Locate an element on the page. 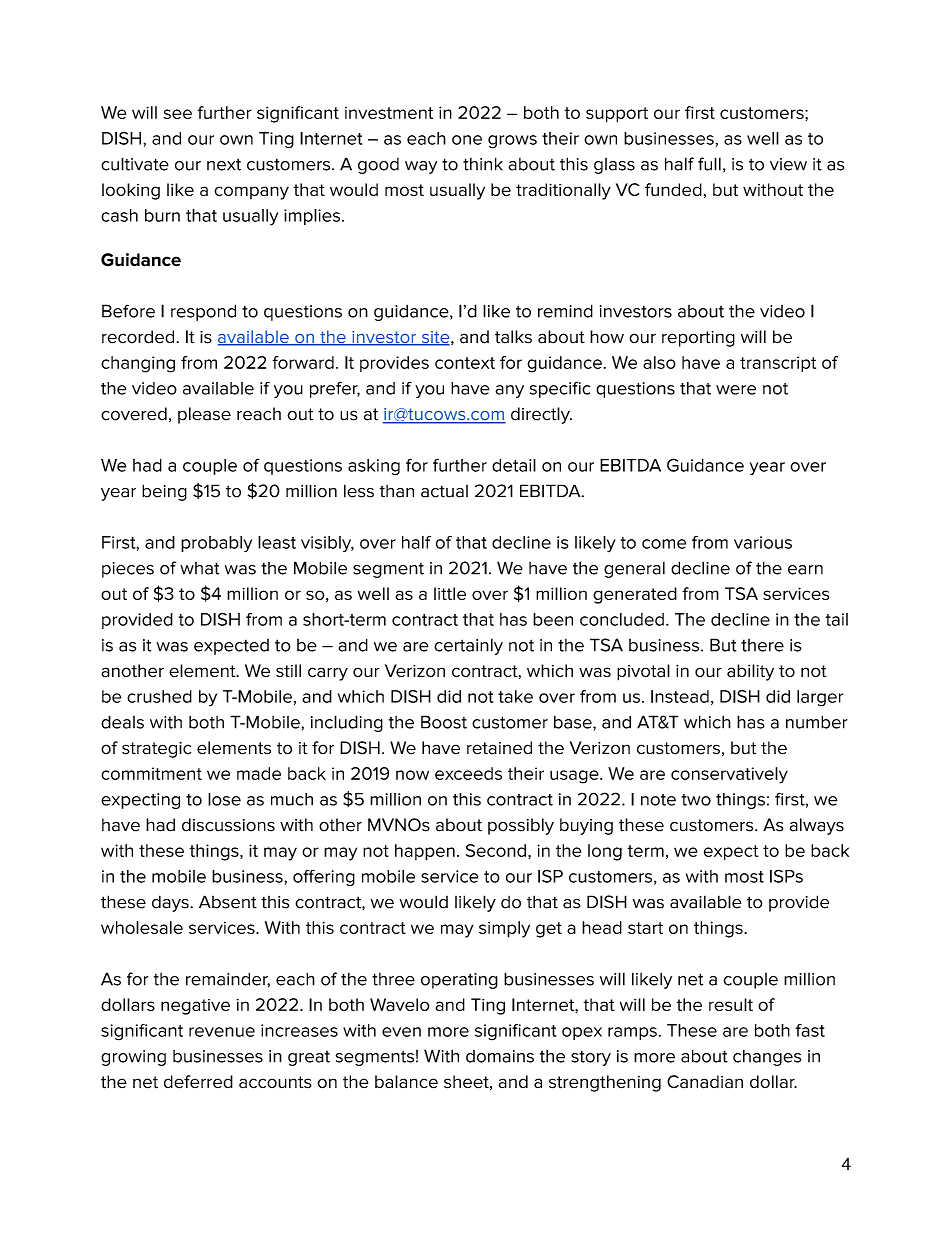  Second is located at coordinates (496, 850).
